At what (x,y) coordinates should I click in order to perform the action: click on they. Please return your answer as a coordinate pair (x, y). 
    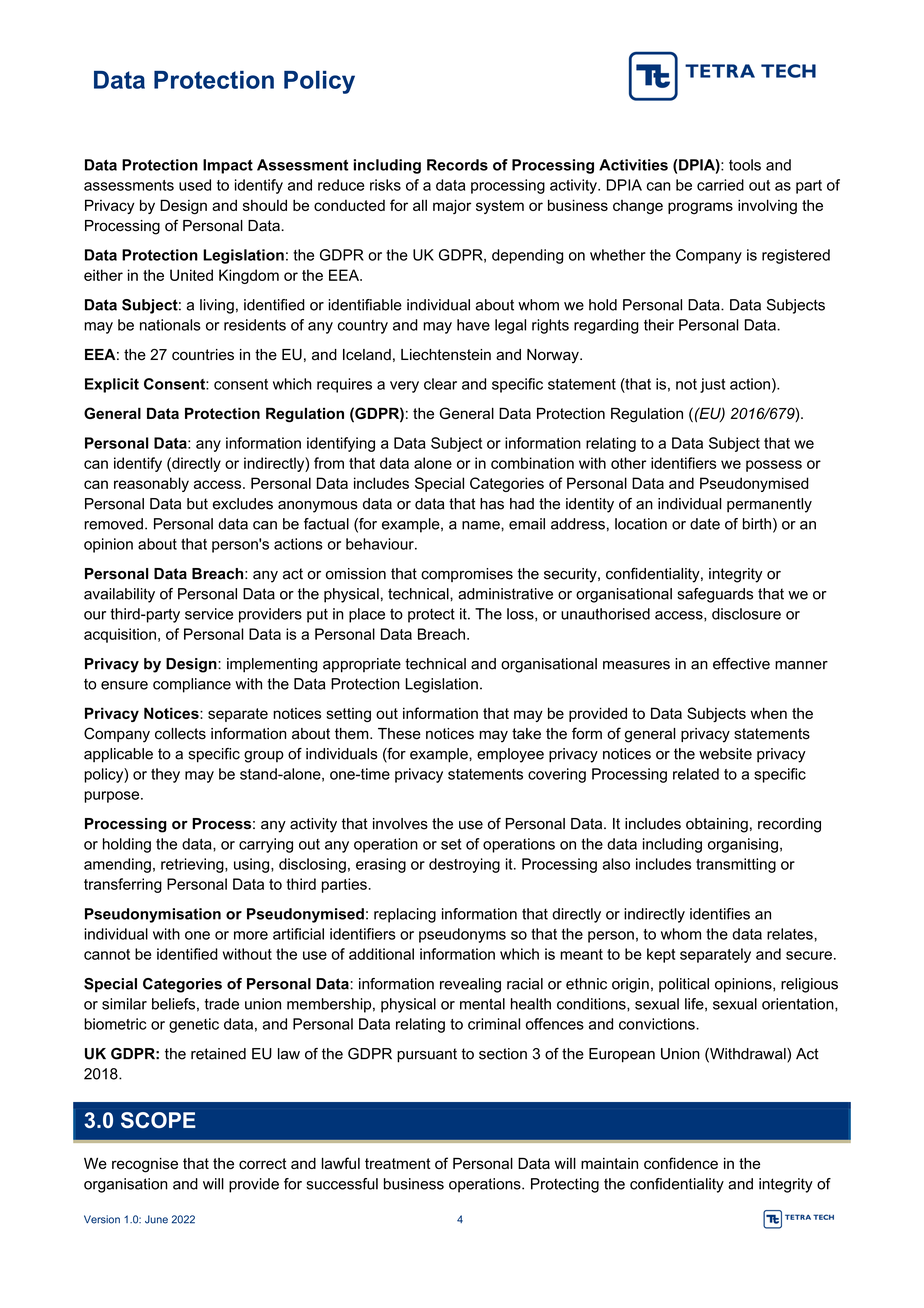
    Looking at the image, I should click on (165, 775).
